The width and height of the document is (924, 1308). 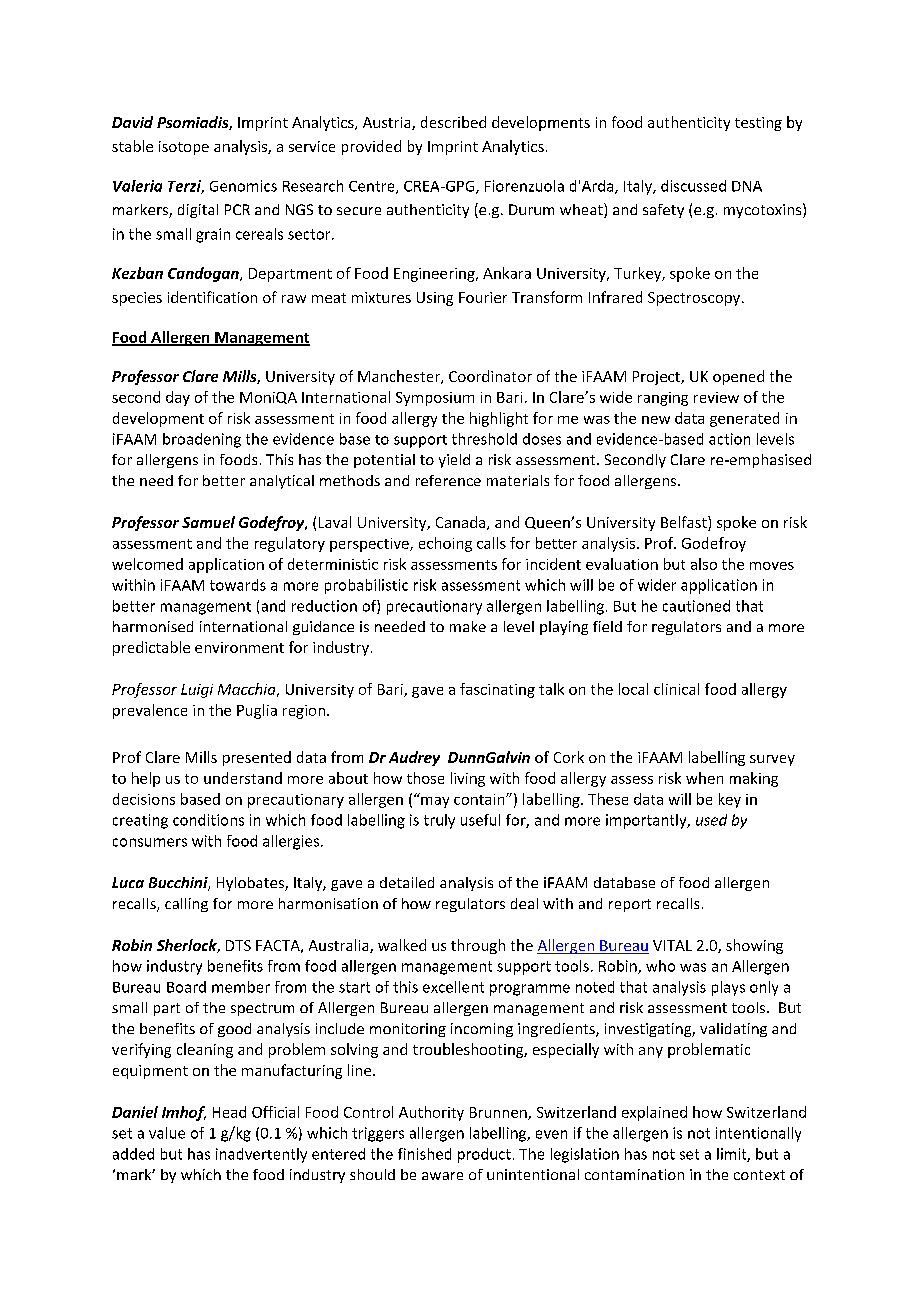 What do you see at coordinates (693, 186) in the document?
I see `discussed` at bounding box center [693, 186].
